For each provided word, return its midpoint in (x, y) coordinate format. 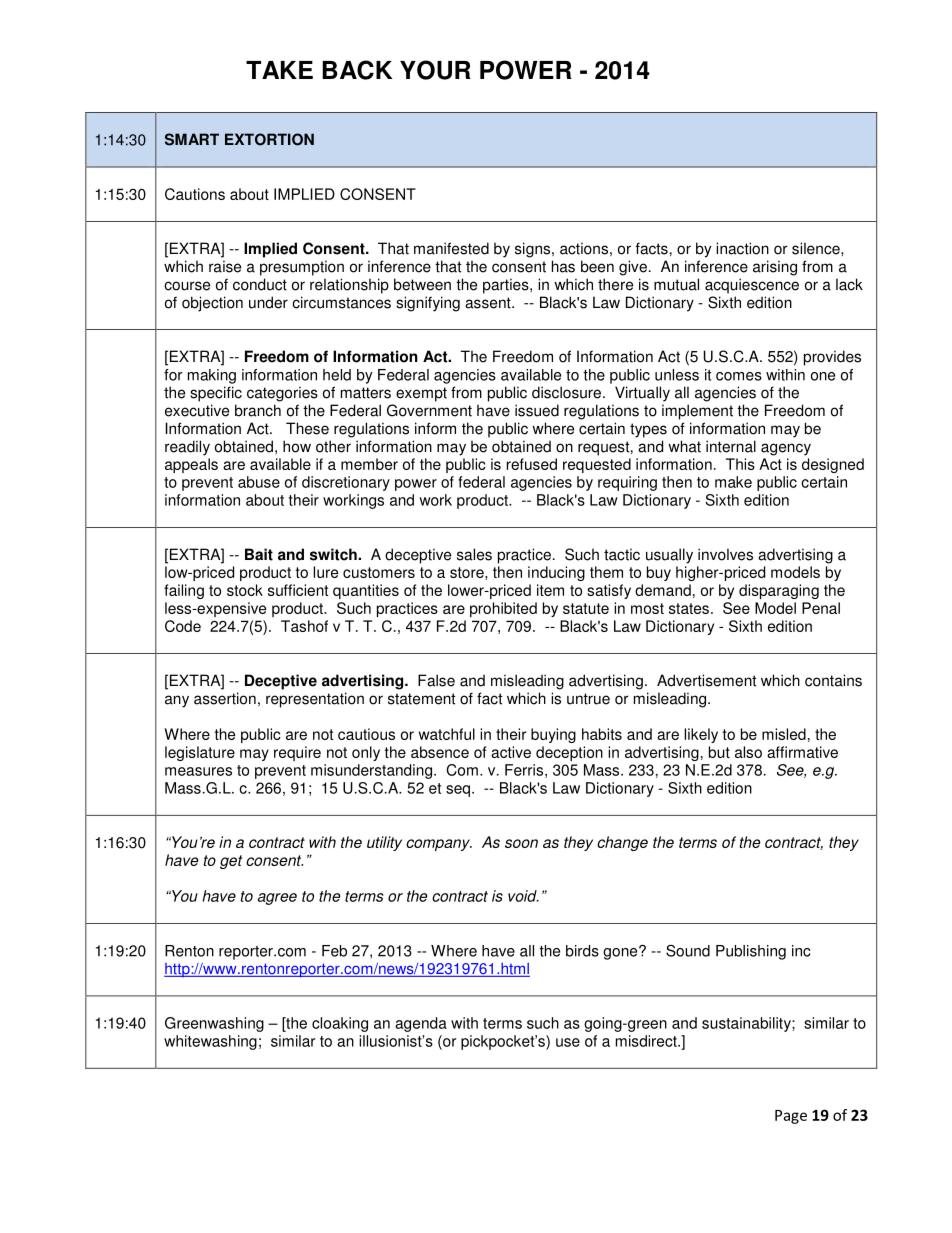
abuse (259, 482)
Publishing (751, 952)
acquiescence (752, 286)
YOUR (435, 70)
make (733, 482)
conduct (260, 284)
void (523, 896)
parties (507, 286)
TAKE (279, 70)
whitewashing (210, 1042)
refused (532, 464)
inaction (742, 248)
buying (553, 735)
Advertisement (706, 680)
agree (277, 899)
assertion (225, 698)
